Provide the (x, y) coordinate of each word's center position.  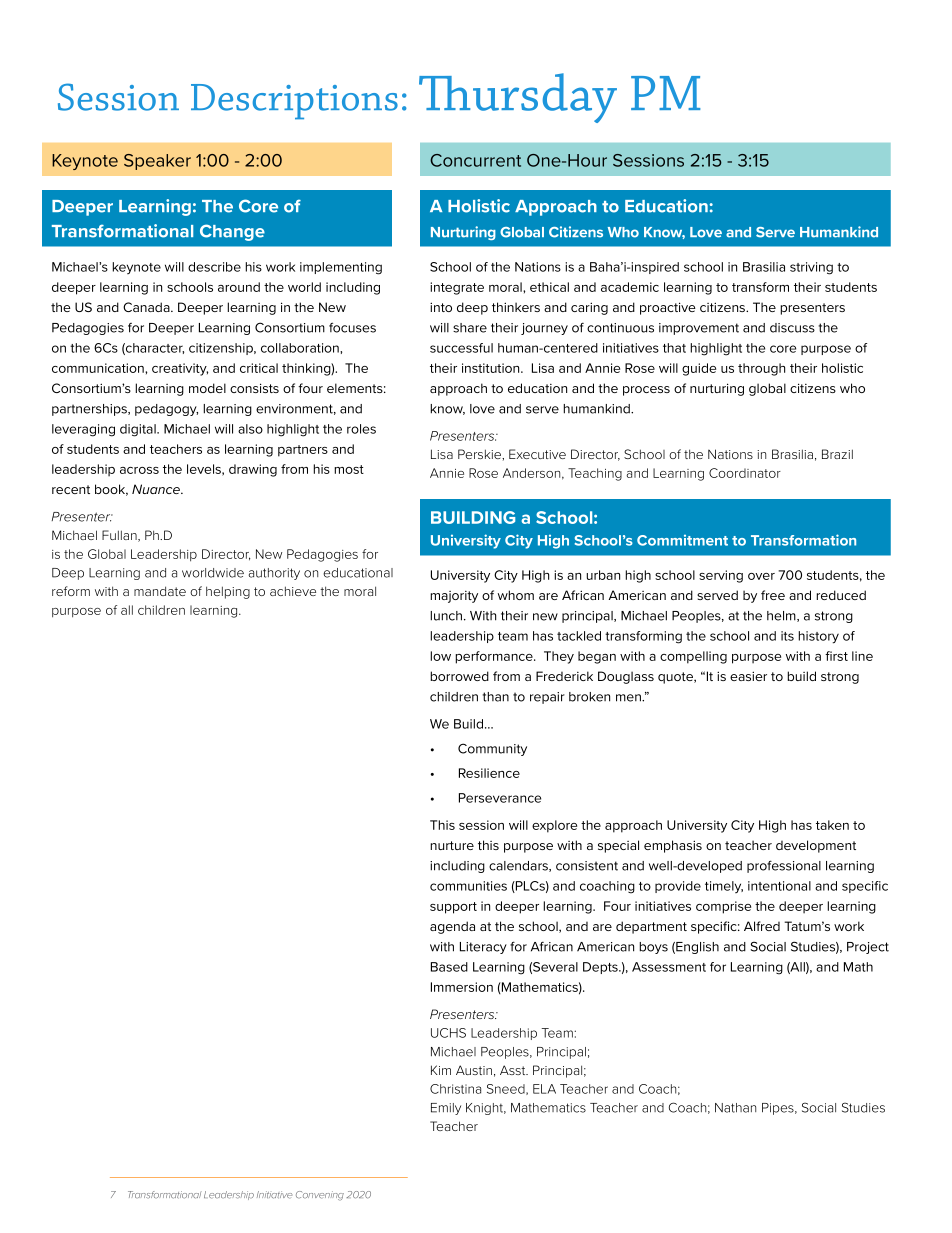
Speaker (157, 162)
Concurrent (475, 160)
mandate (160, 591)
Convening (320, 1196)
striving (811, 268)
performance (495, 657)
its (787, 636)
